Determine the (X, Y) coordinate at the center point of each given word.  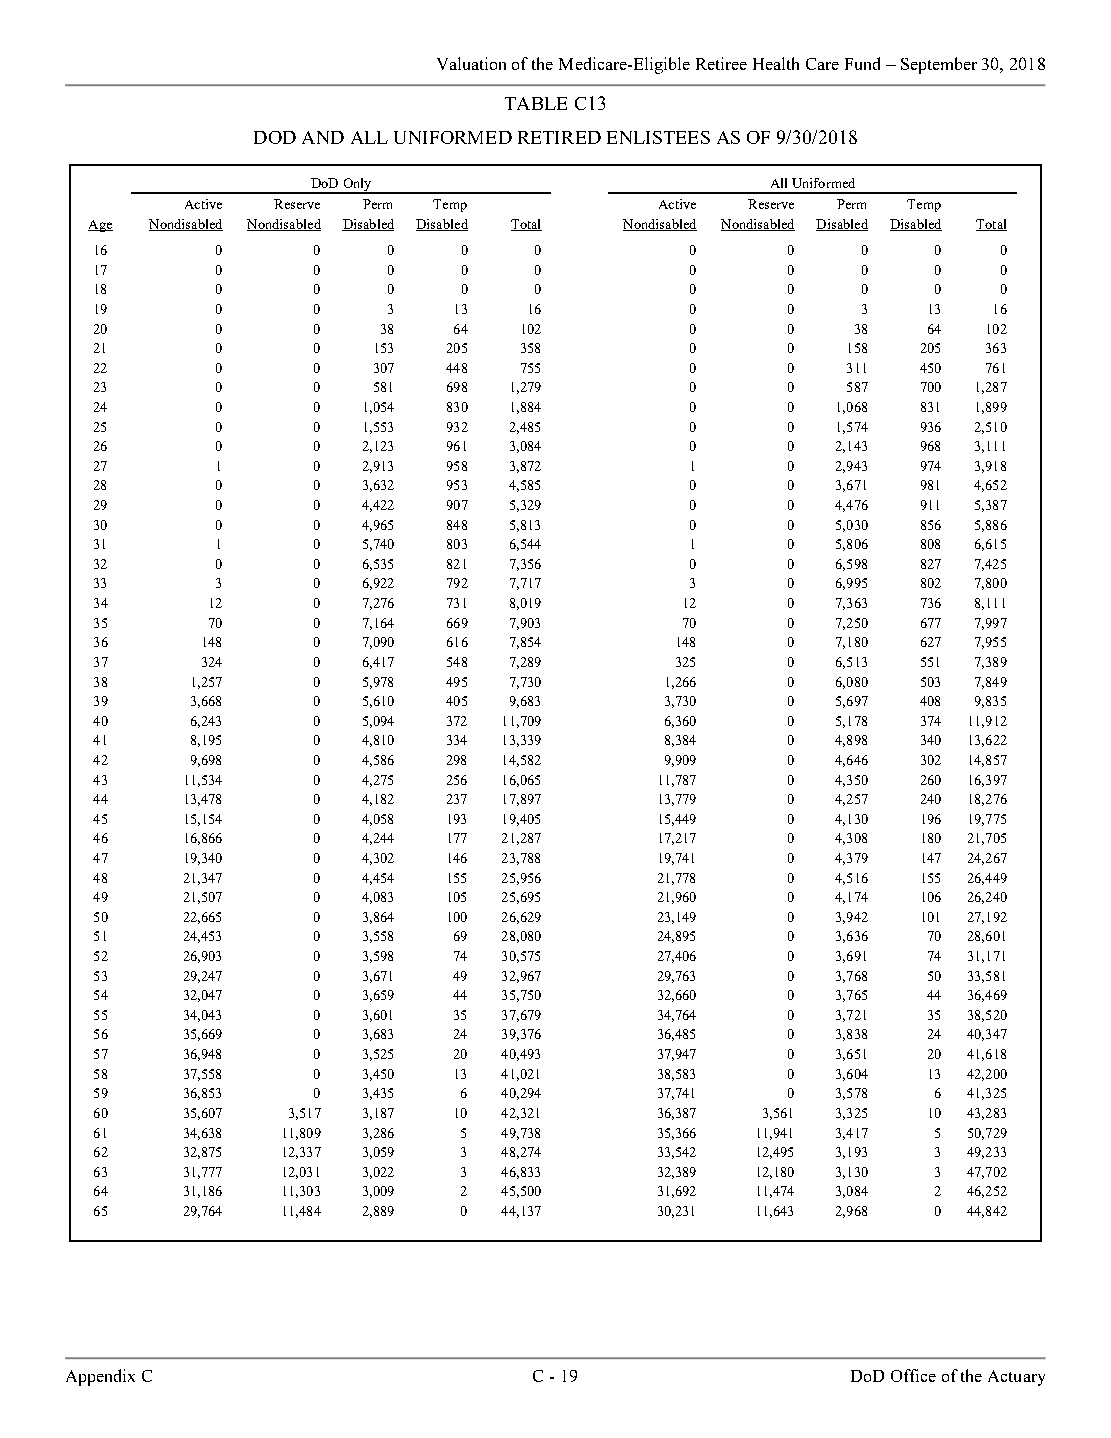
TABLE (536, 103)
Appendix (100, 1377)
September (939, 65)
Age (100, 226)
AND (323, 137)
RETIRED (559, 137)
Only (357, 186)
